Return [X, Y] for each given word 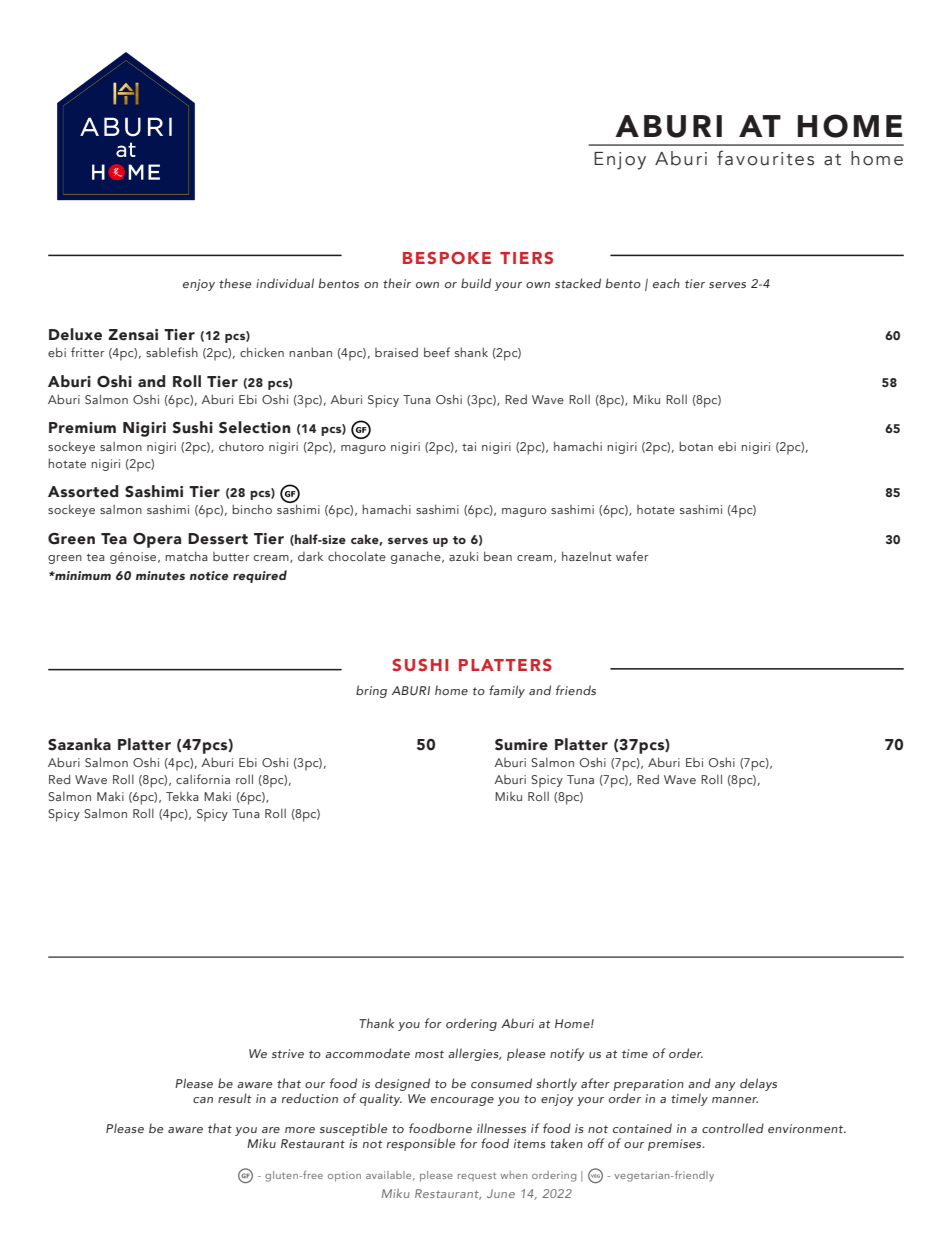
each [666, 283]
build [476, 283]
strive [288, 1053]
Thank [376, 1023]
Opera [157, 540]
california [203, 779]
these [235, 283]
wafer [632, 556]
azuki [463, 556]
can [203, 1100]
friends [576, 690]
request [477, 1176]
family [507, 691]
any [725, 1086]
